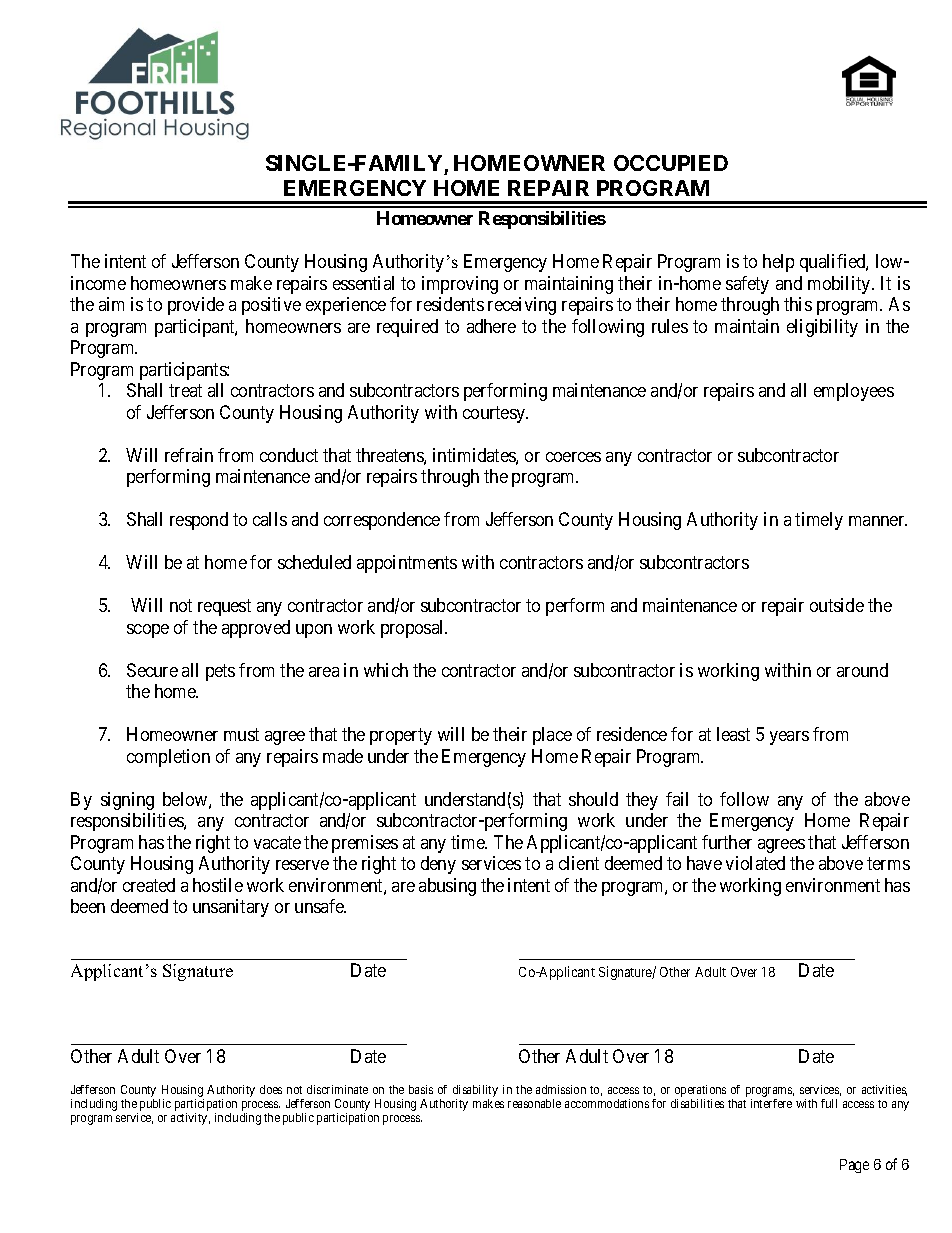 Image resolution: width=952 pixels, height=1233 pixels. What do you see at coordinates (196, 306) in the screenshot?
I see `provide` at bounding box center [196, 306].
